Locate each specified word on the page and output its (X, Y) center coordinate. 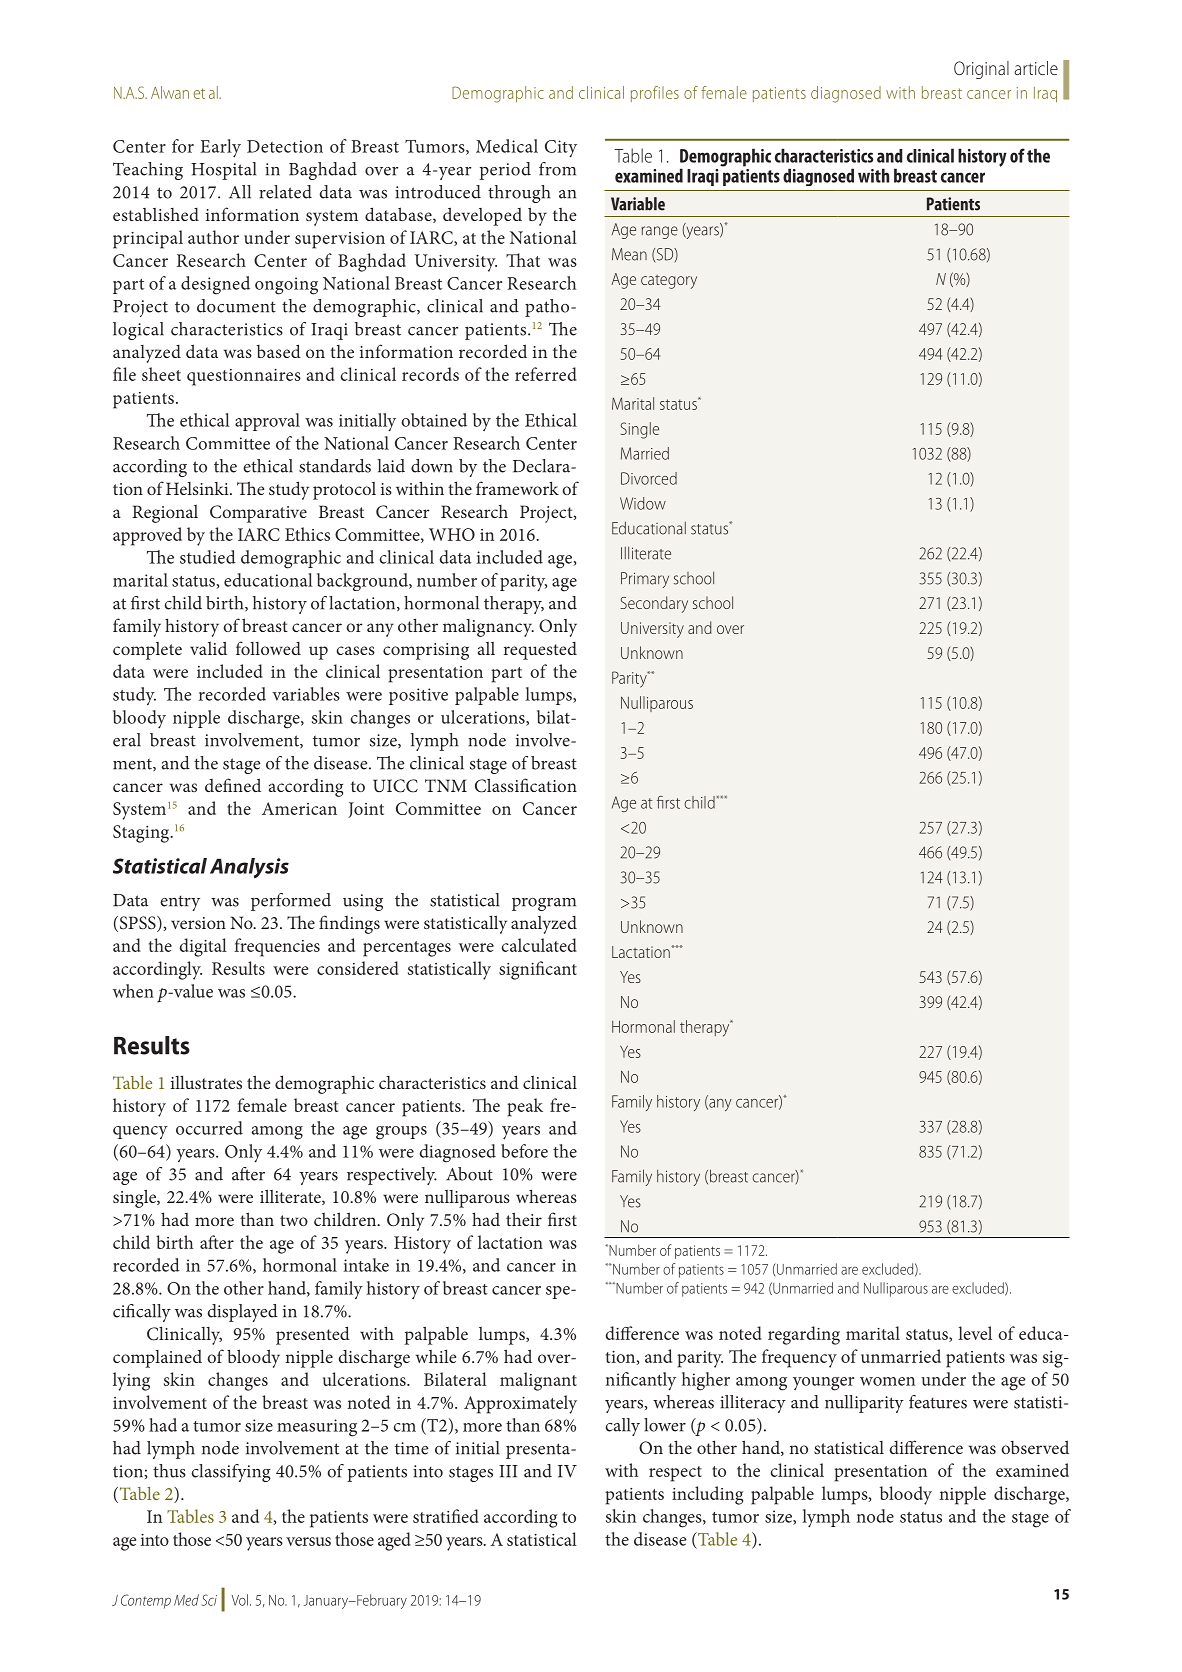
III (508, 1471)
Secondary (654, 604)
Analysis (249, 868)
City (561, 149)
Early (220, 148)
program (544, 904)
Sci (209, 1600)
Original (981, 70)
